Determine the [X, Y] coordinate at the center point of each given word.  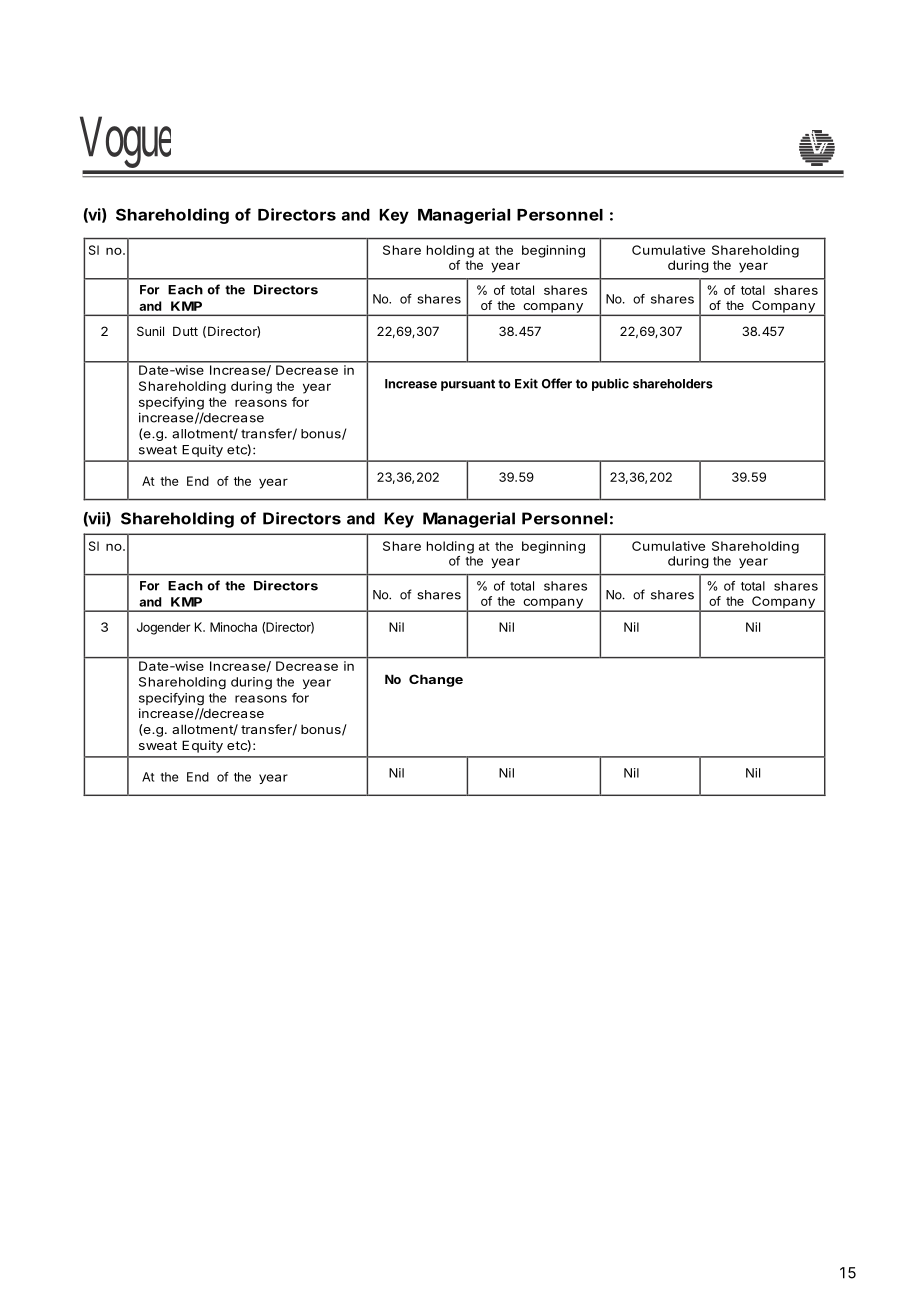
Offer [557, 383]
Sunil [150, 331]
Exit [526, 383]
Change [436, 680]
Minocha [233, 627]
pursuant [468, 385]
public [610, 384]
